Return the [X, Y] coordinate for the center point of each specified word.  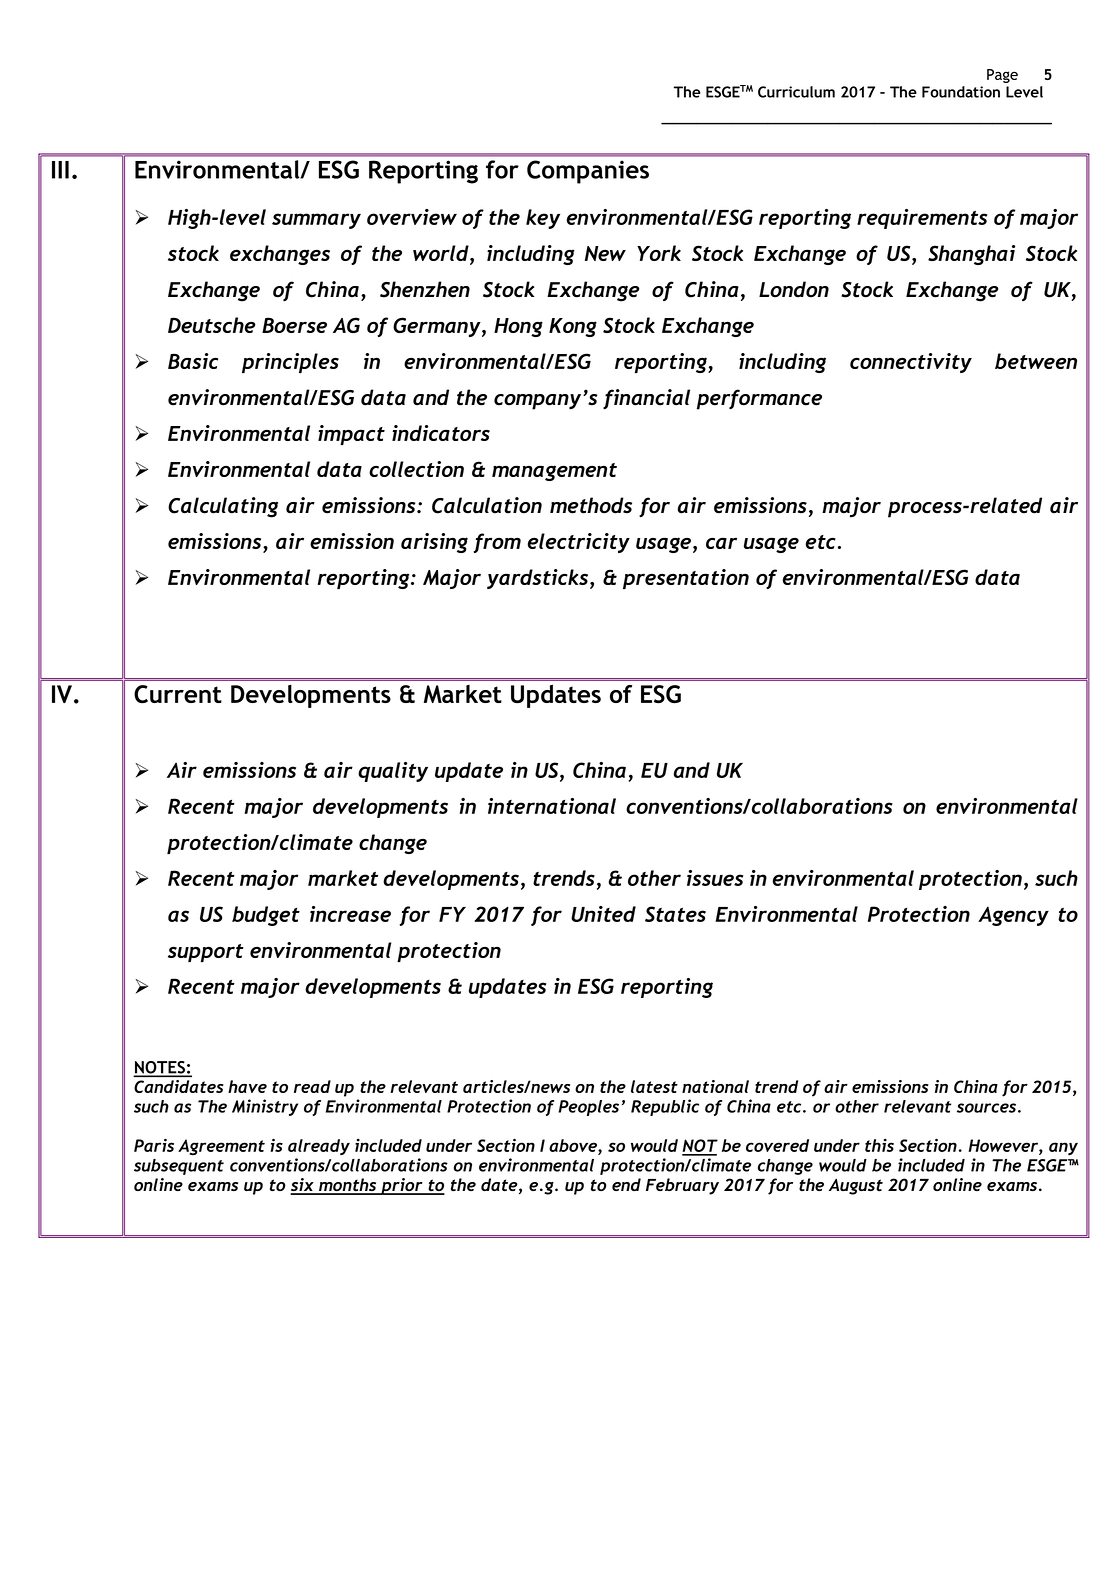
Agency [1013, 916]
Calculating [223, 507]
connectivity [911, 363]
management [554, 472]
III [60, 170]
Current [178, 694]
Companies [588, 172]
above [574, 1145]
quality [393, 772]
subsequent [179, 1167]
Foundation [961, 92]
